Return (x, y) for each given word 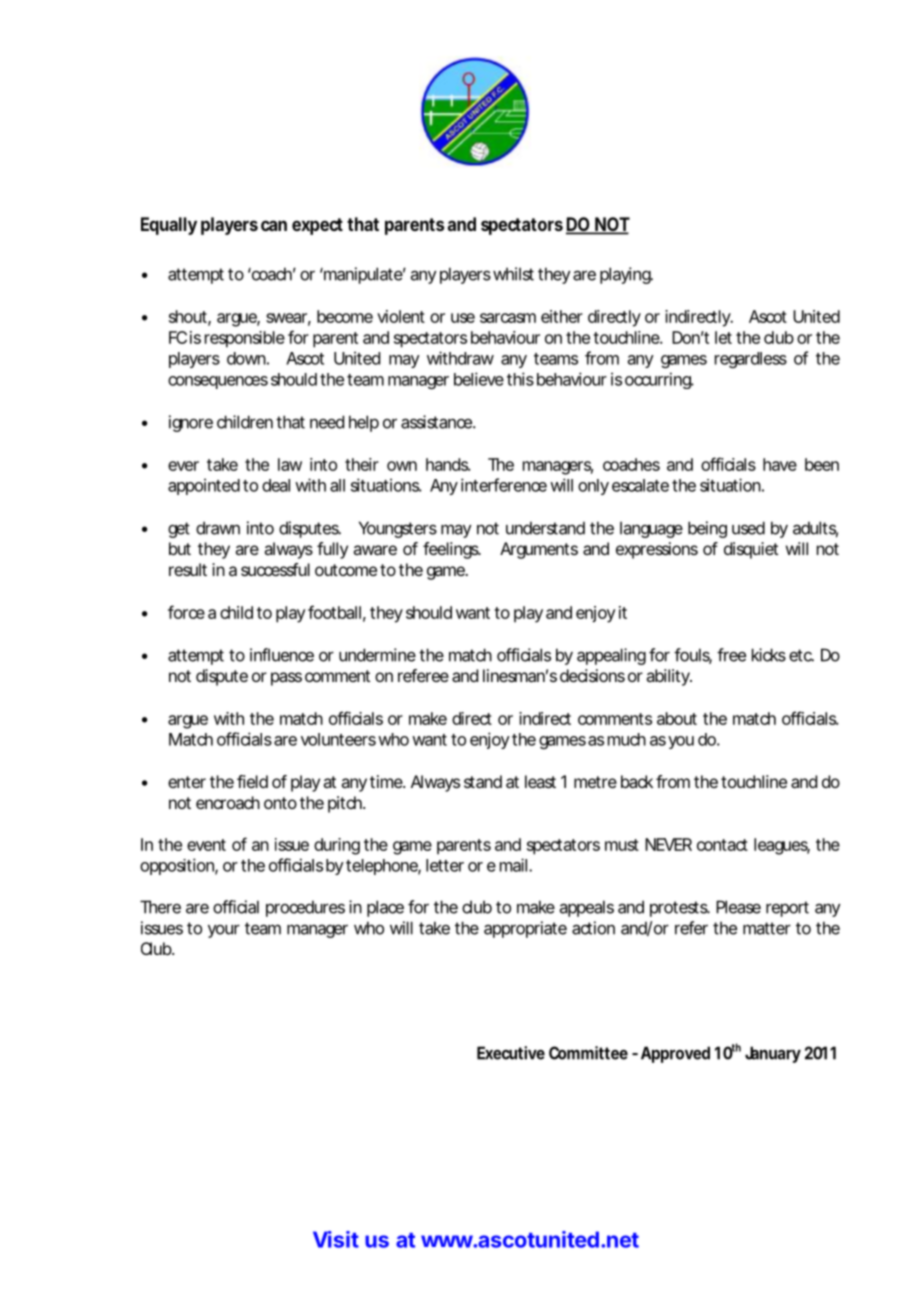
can (274, 225)
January (773, 1054)
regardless (751, 360)
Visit (336, 1239)
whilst (513, 274)
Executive (511, 1053)
